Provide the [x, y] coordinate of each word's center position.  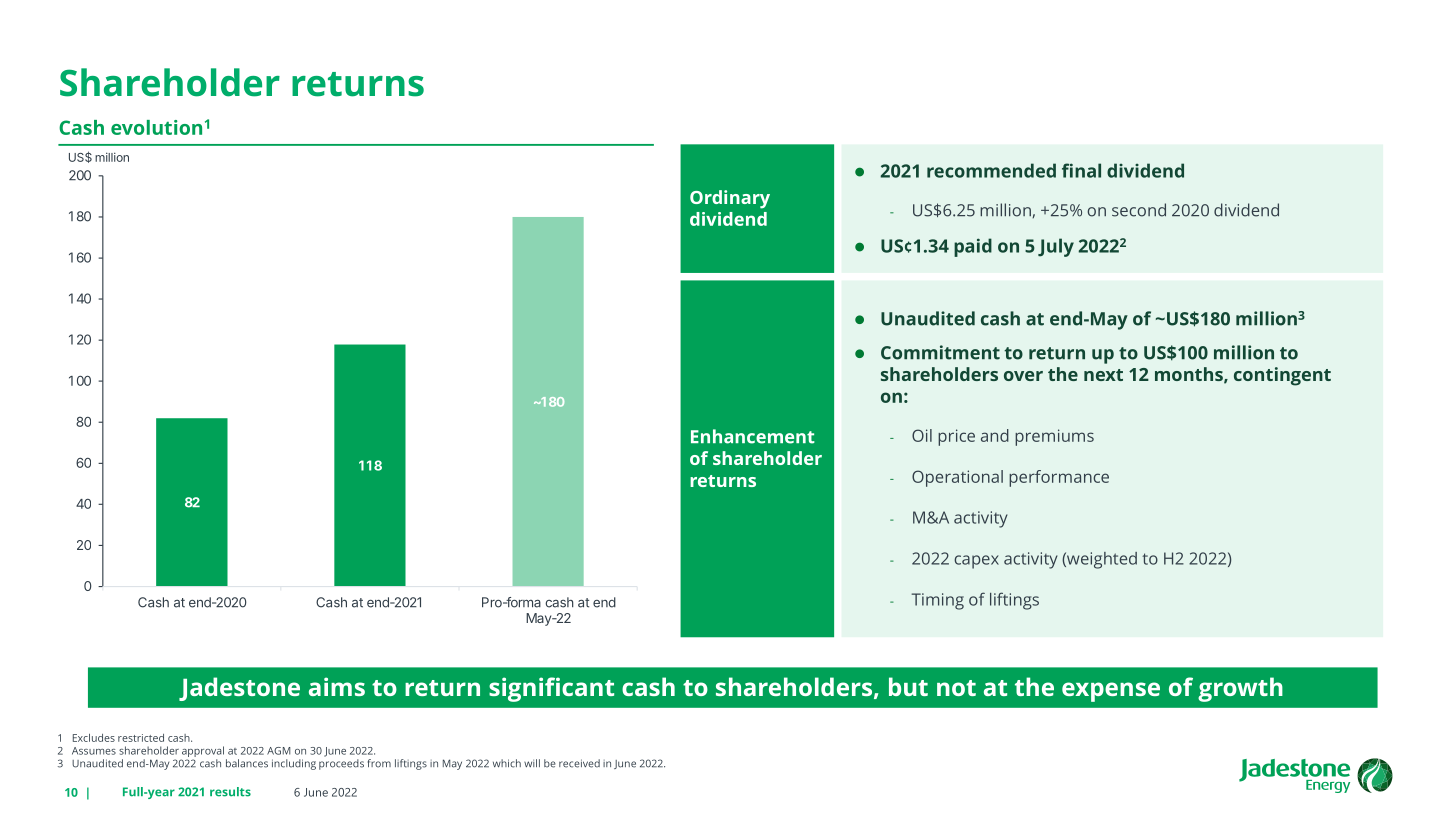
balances [247, 763]
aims [337, 686]
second [1139, 210]
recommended [991, 170]
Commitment [940, 352]
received [579, 763]
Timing [938, 601]
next [1103, 375]
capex [976, 562]
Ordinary [730, 199]
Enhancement [753, 436]
